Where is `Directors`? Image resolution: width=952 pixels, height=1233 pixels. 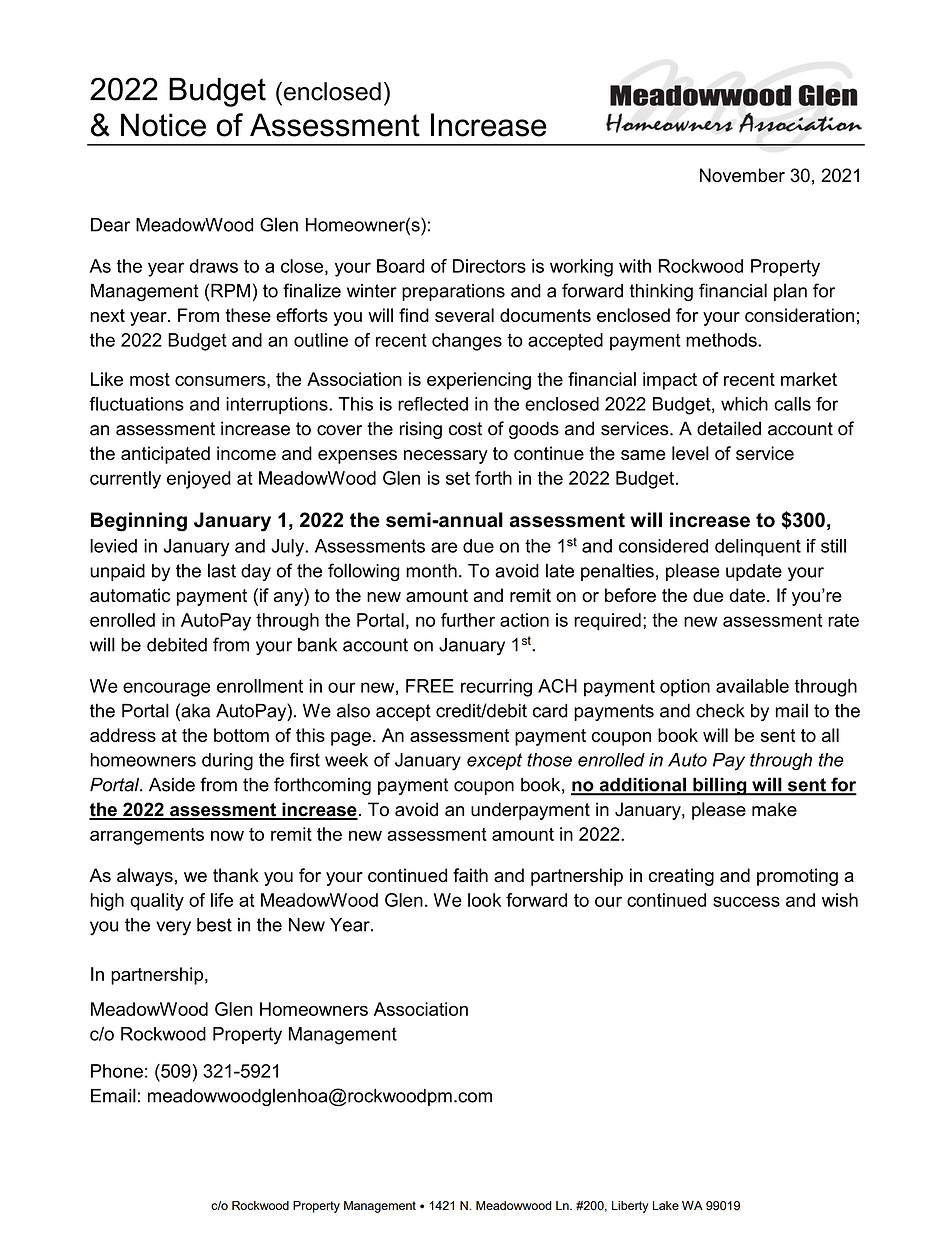 Directors is located at coordinates (489, 266).
